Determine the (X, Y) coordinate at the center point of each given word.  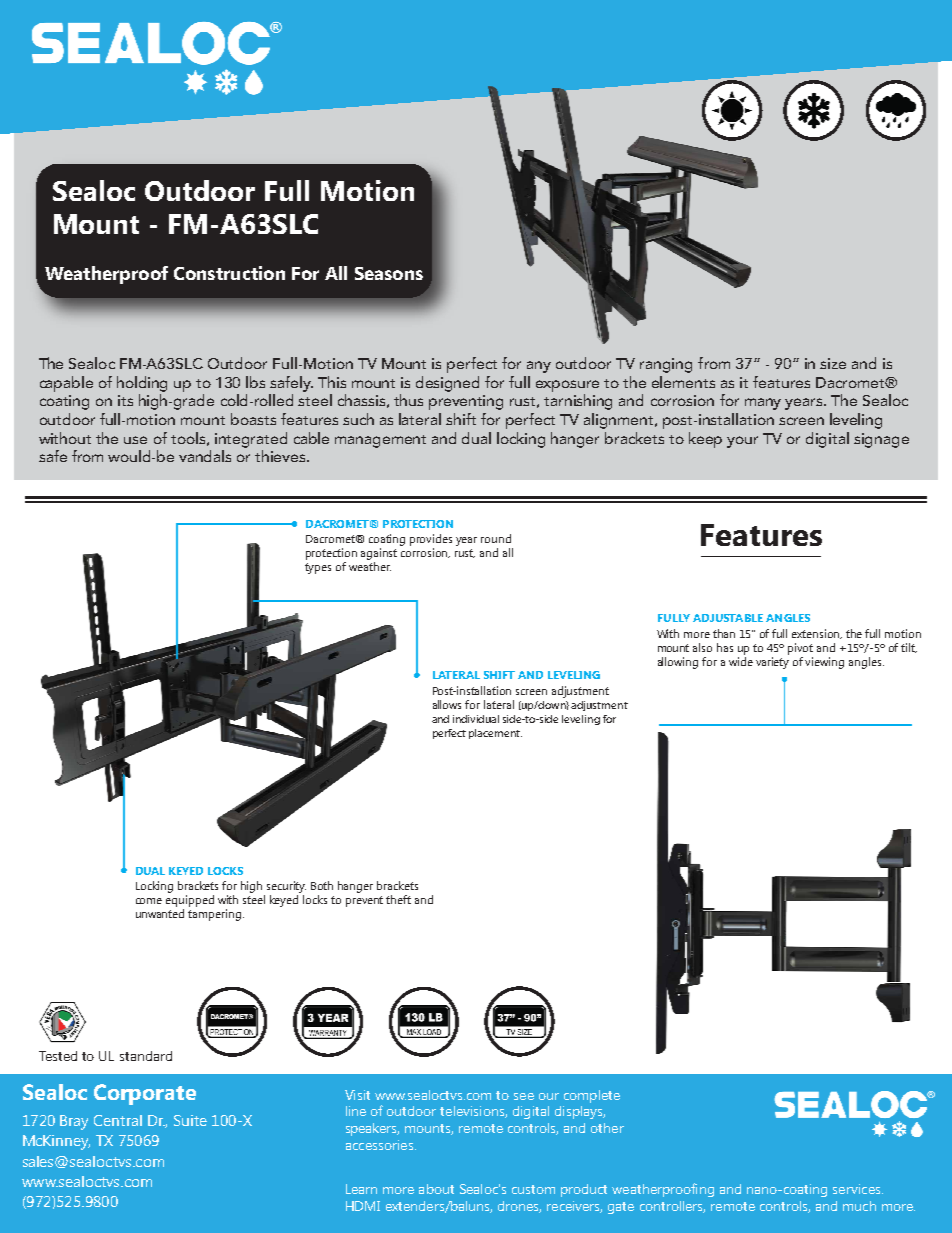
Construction (229, 273)
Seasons (389, 273)
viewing (824, 663)
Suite (190, 1120)
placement (495, 734)
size (833, 363)
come (149, 901)
